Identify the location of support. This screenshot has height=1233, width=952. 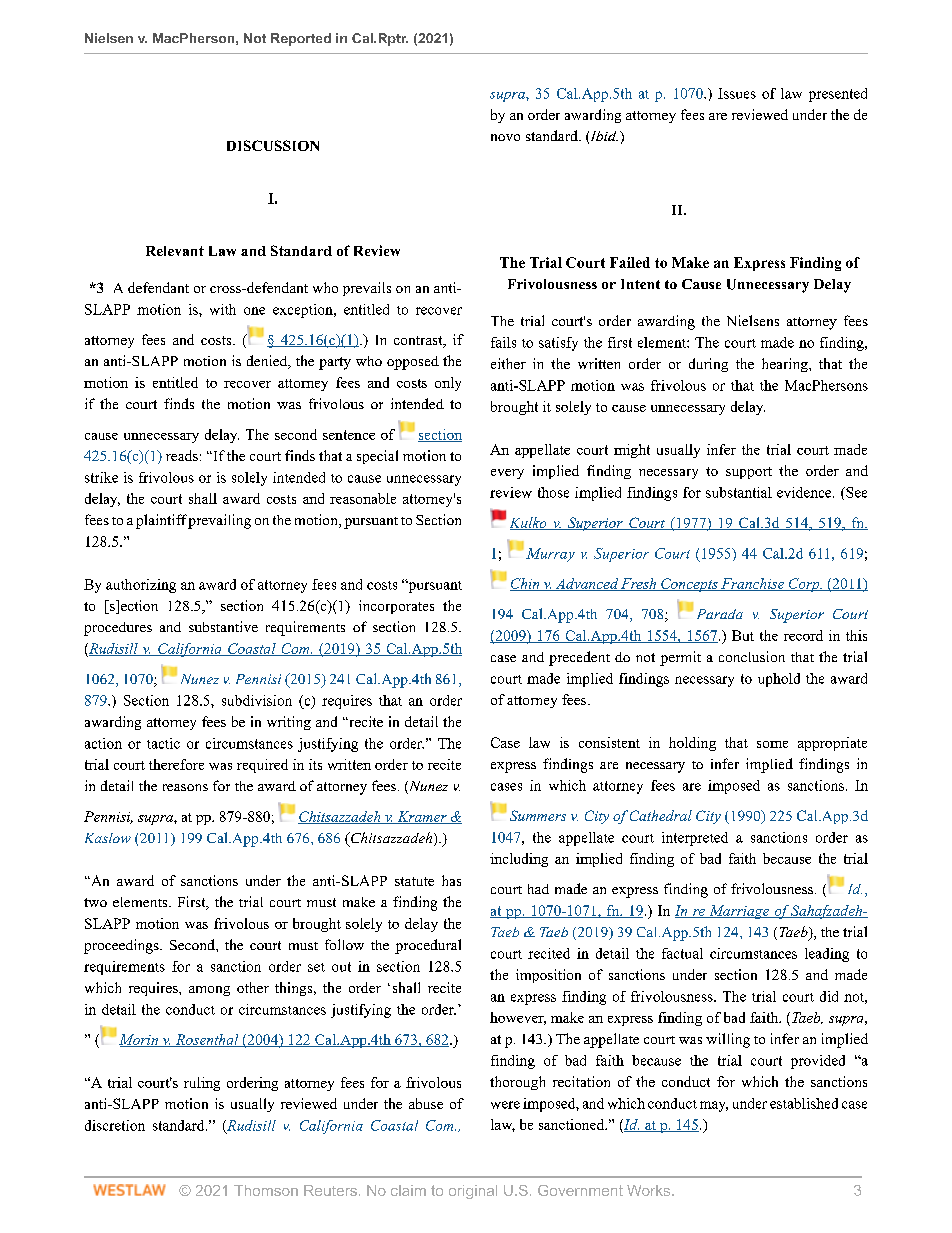
(749, 473).
